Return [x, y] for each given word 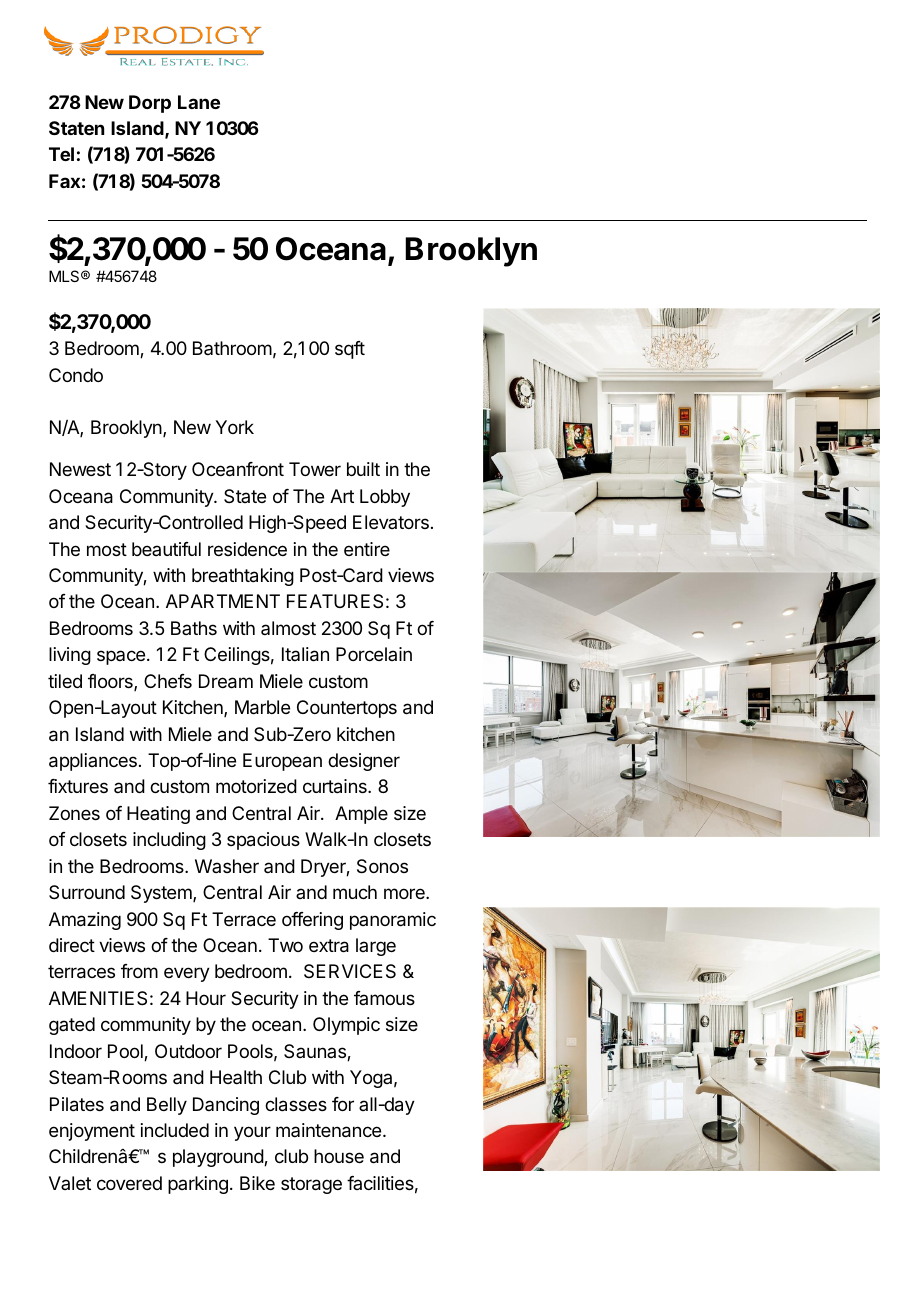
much [355, 892]
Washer [227, 866]
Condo [76, 375]
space [121, 657]
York [234, 427]
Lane [199, 102]
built [363, 469]
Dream [226, 681]
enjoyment [92, 1132]
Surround [87, 892]
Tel [61, 154]
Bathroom [232, 348]
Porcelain [374, 654]
